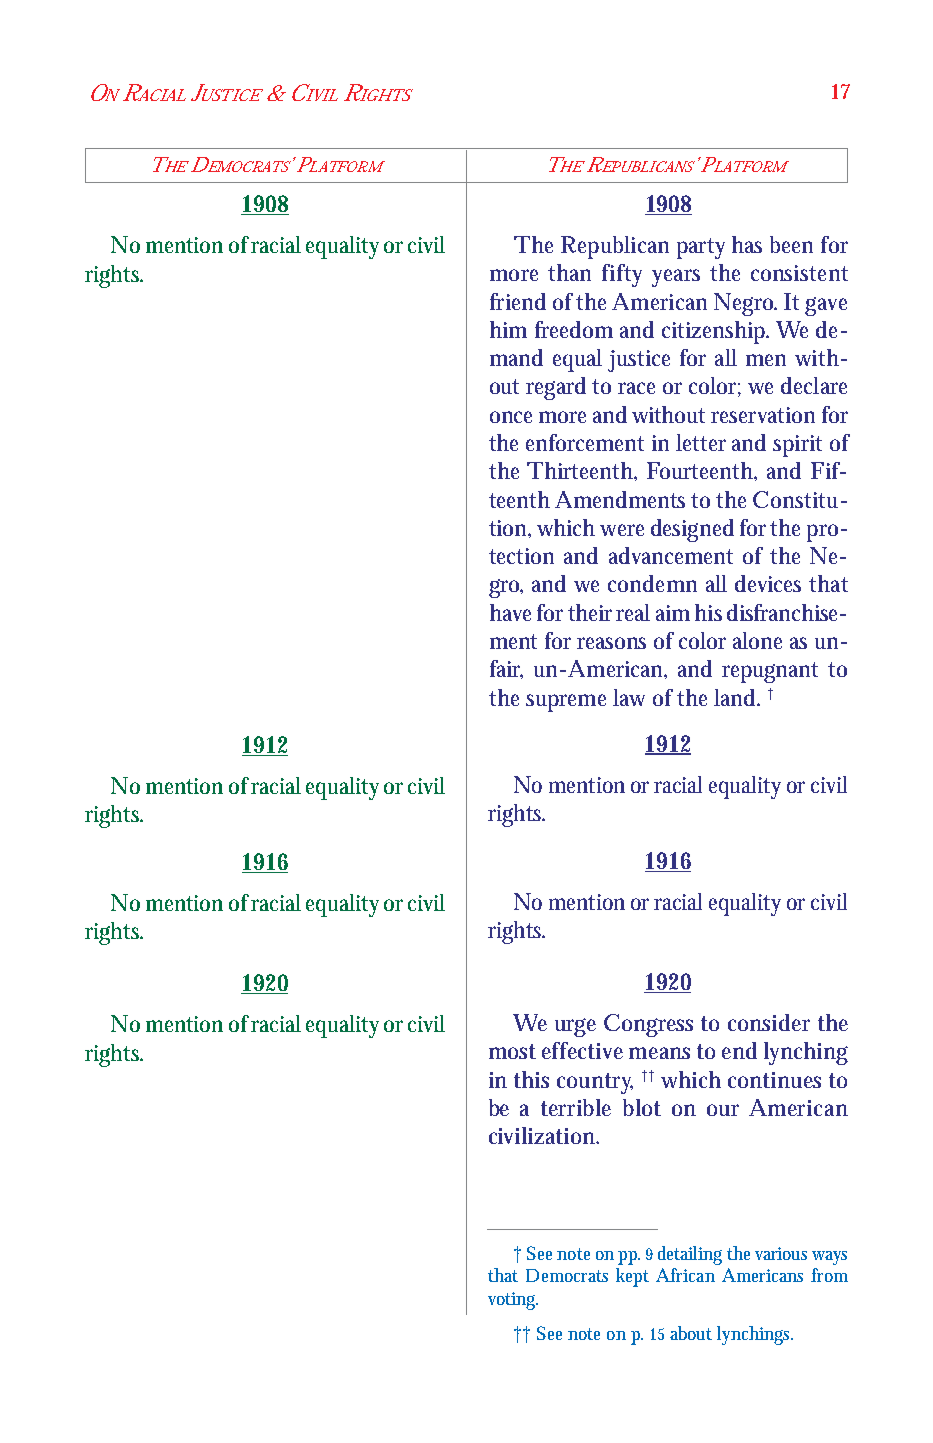 Image resolution: width=933 pixels, height=1443 pixels. What do you see at coordinates (769, 1022) in the image?
I see `consider` at bounding box center [769, 1022].
